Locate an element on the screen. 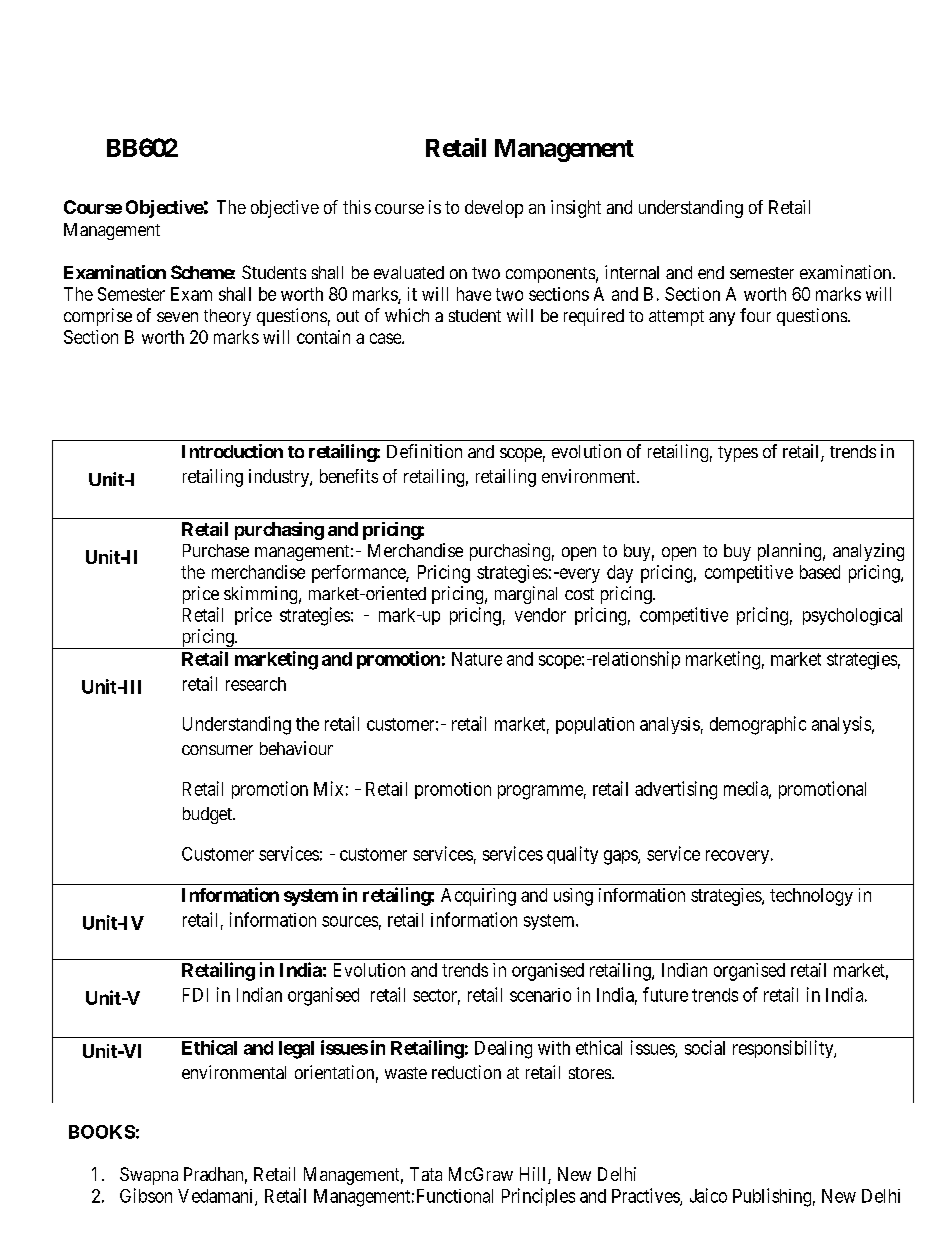 This screenshot has height=1233, width=952. Gibson is located at coordinates (146, 1195).
